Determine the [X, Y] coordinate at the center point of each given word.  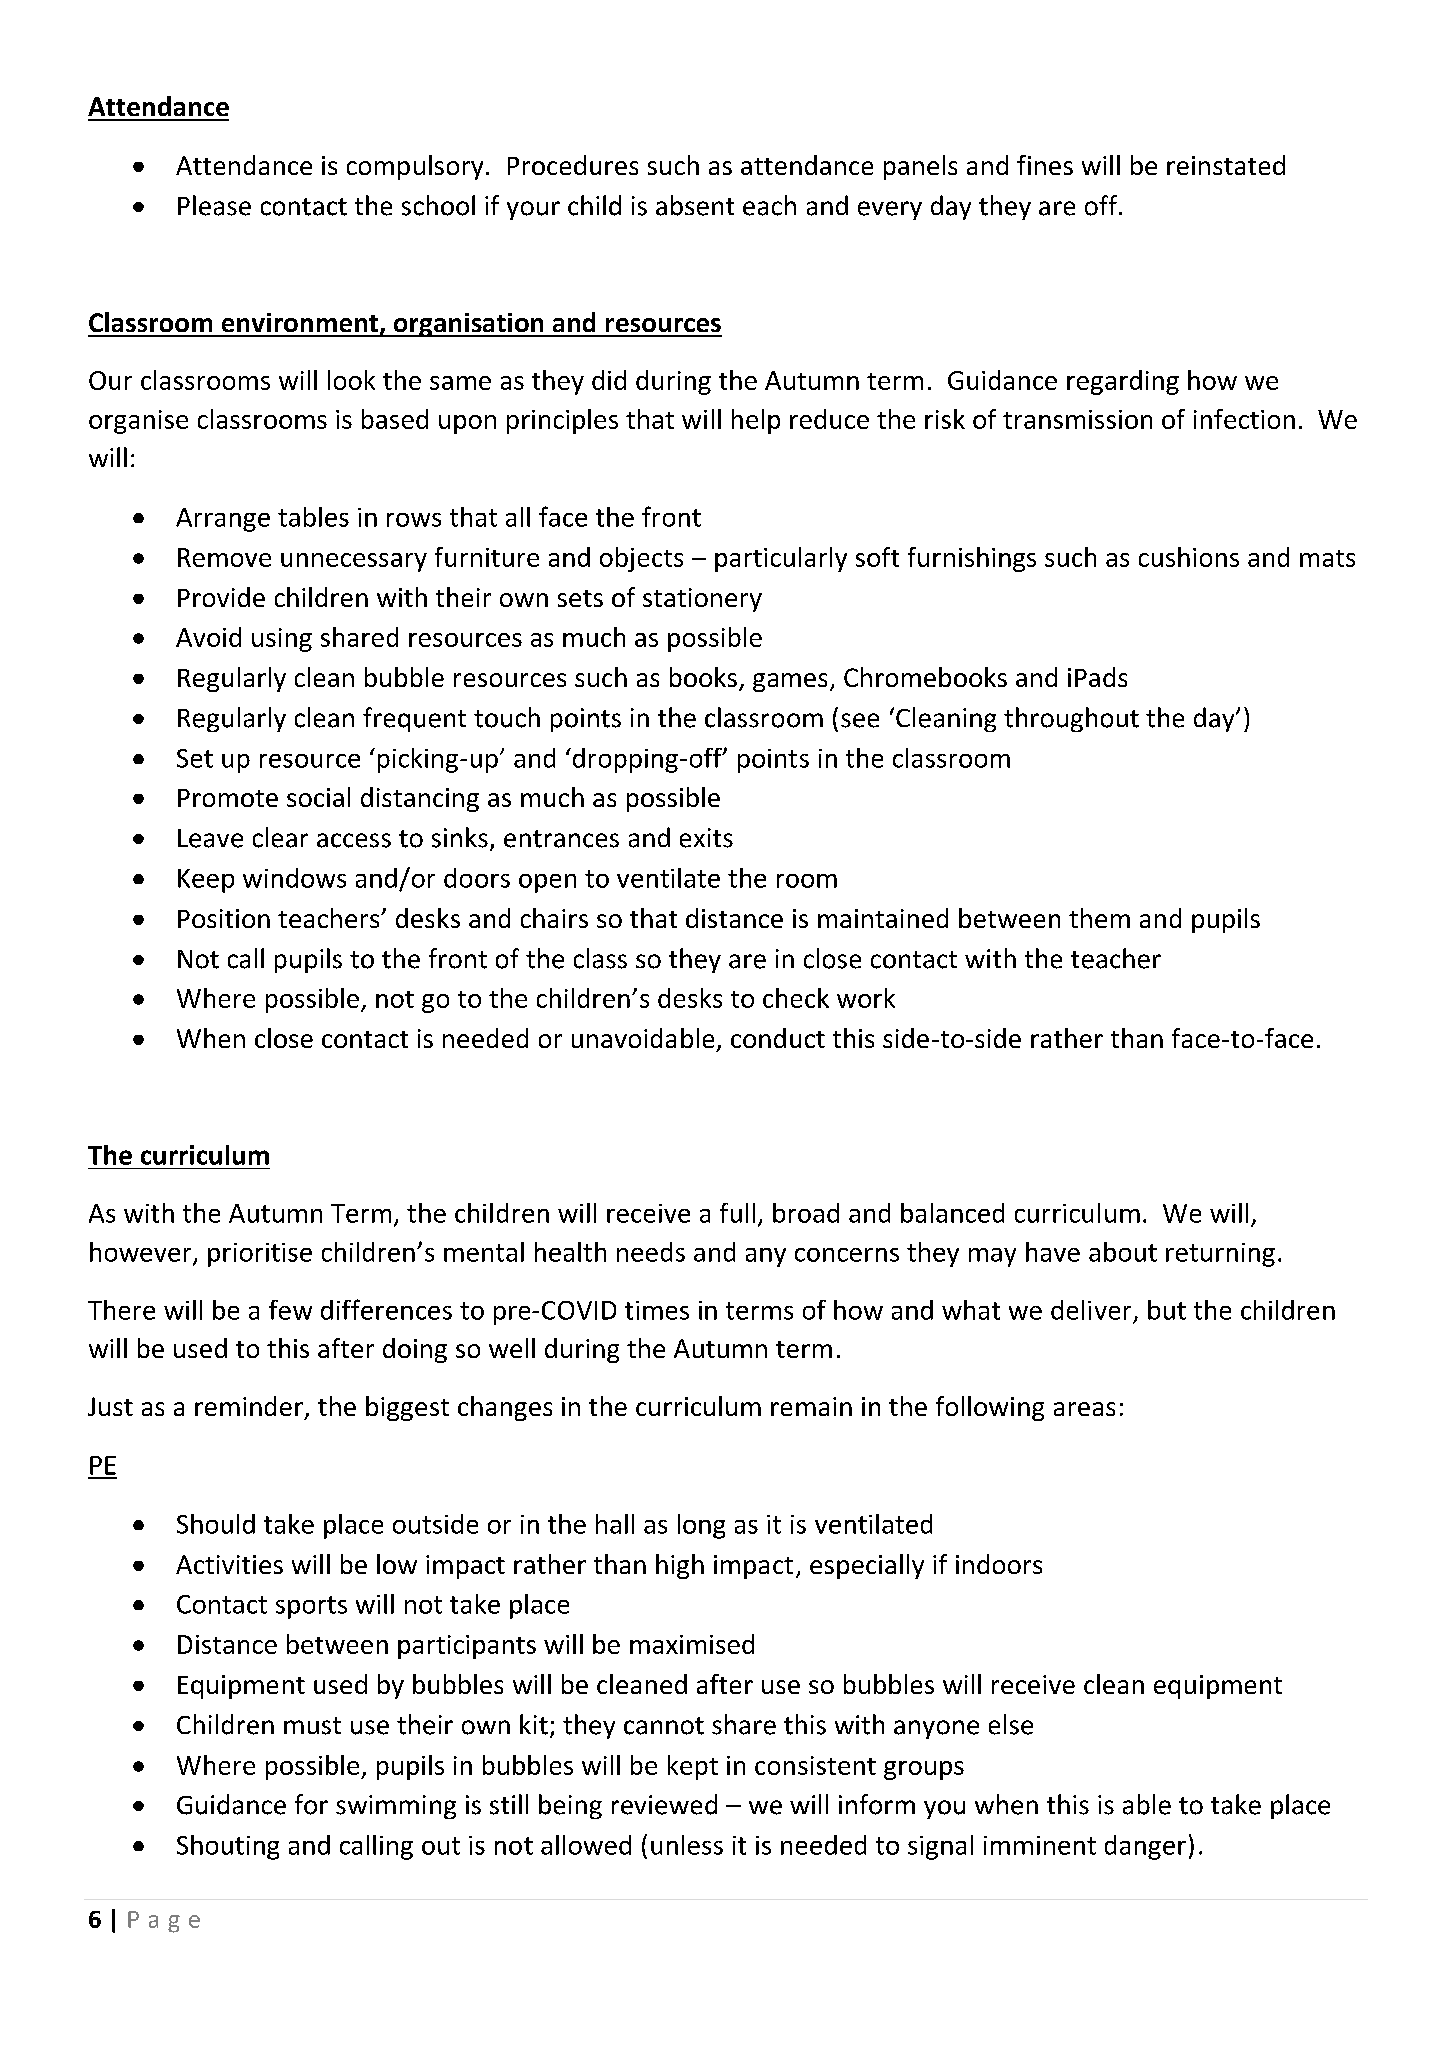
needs [651, 1252]
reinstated [1226, 165]
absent [695, 205]
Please [214, 205]
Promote [228, 798]
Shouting [228, 1847]
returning [1220, 1255]
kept [693, 1767]
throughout [1071, 719]
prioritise [260, 1255]
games [790, 682]
